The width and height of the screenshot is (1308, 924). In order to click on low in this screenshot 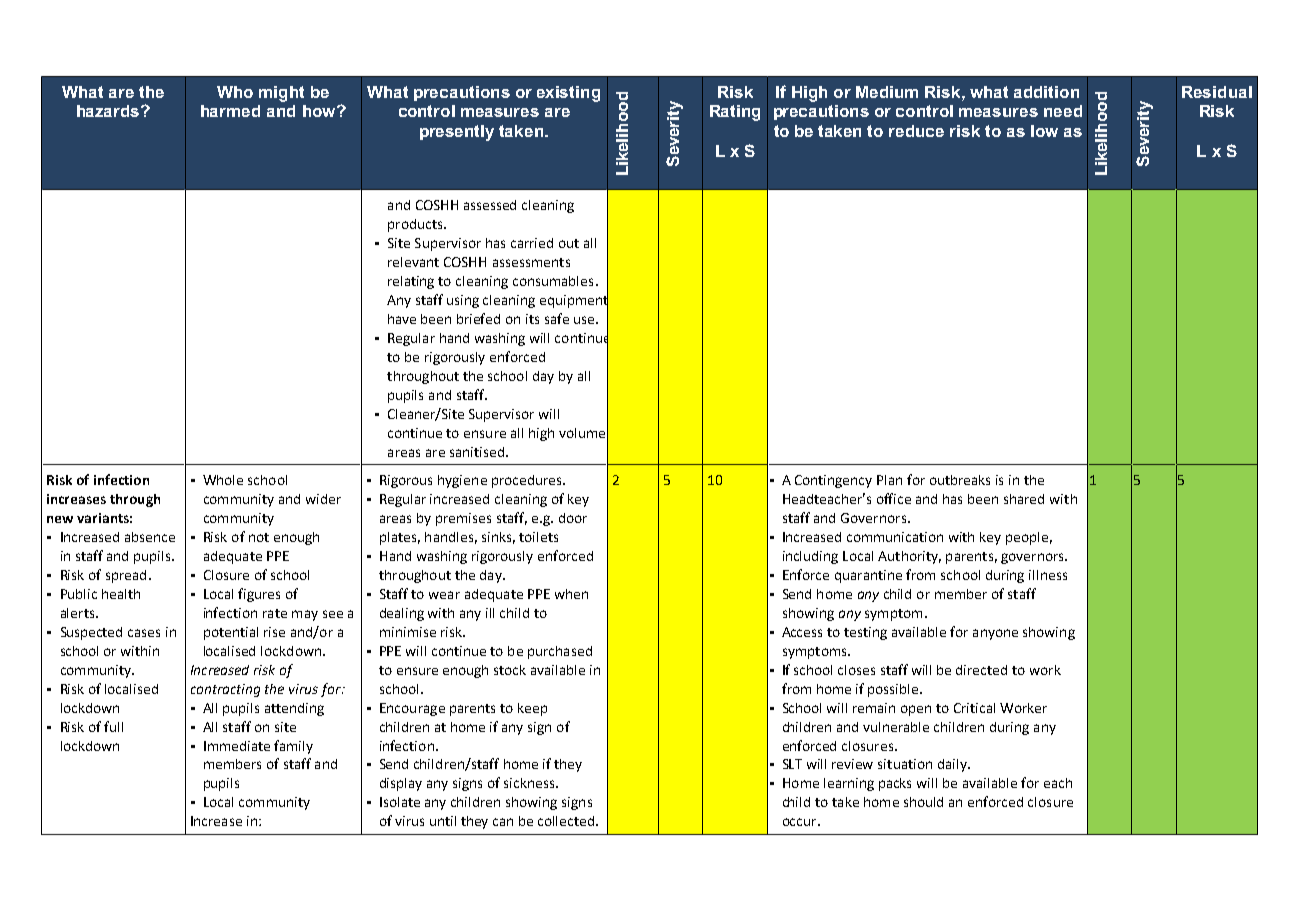, I will do `click(1044, 131)`.
